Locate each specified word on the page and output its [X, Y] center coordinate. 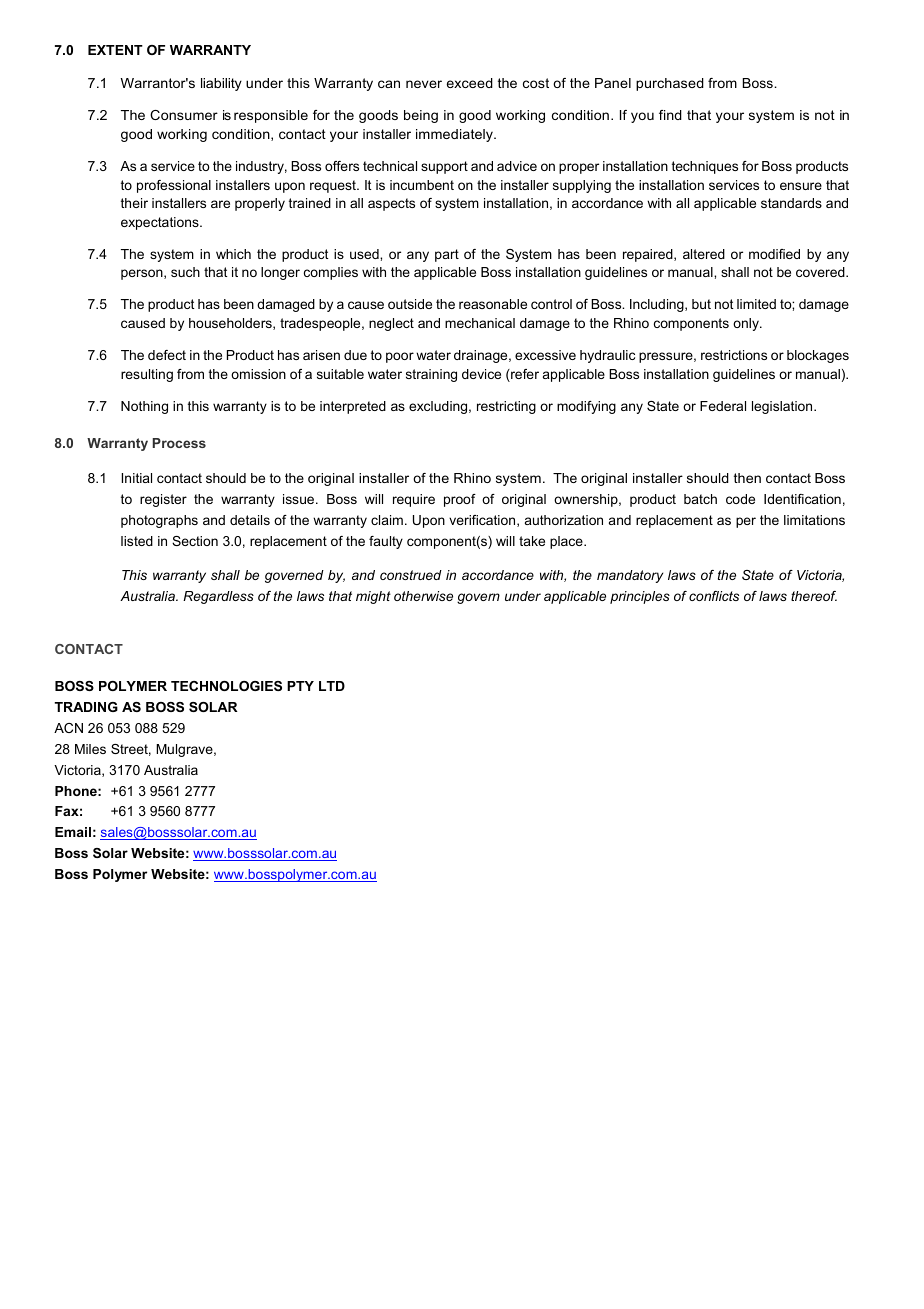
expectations [161, 223]
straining [431, 375]
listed [137, 541]
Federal [723, 406]
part [447, 255]
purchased [670, 84]
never [424, 84]
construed [411, 575]
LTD [332, 686]
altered [704, 254]
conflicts [714, 596]
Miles [90, 749]
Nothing [144, 407]
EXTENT [115, 50]
